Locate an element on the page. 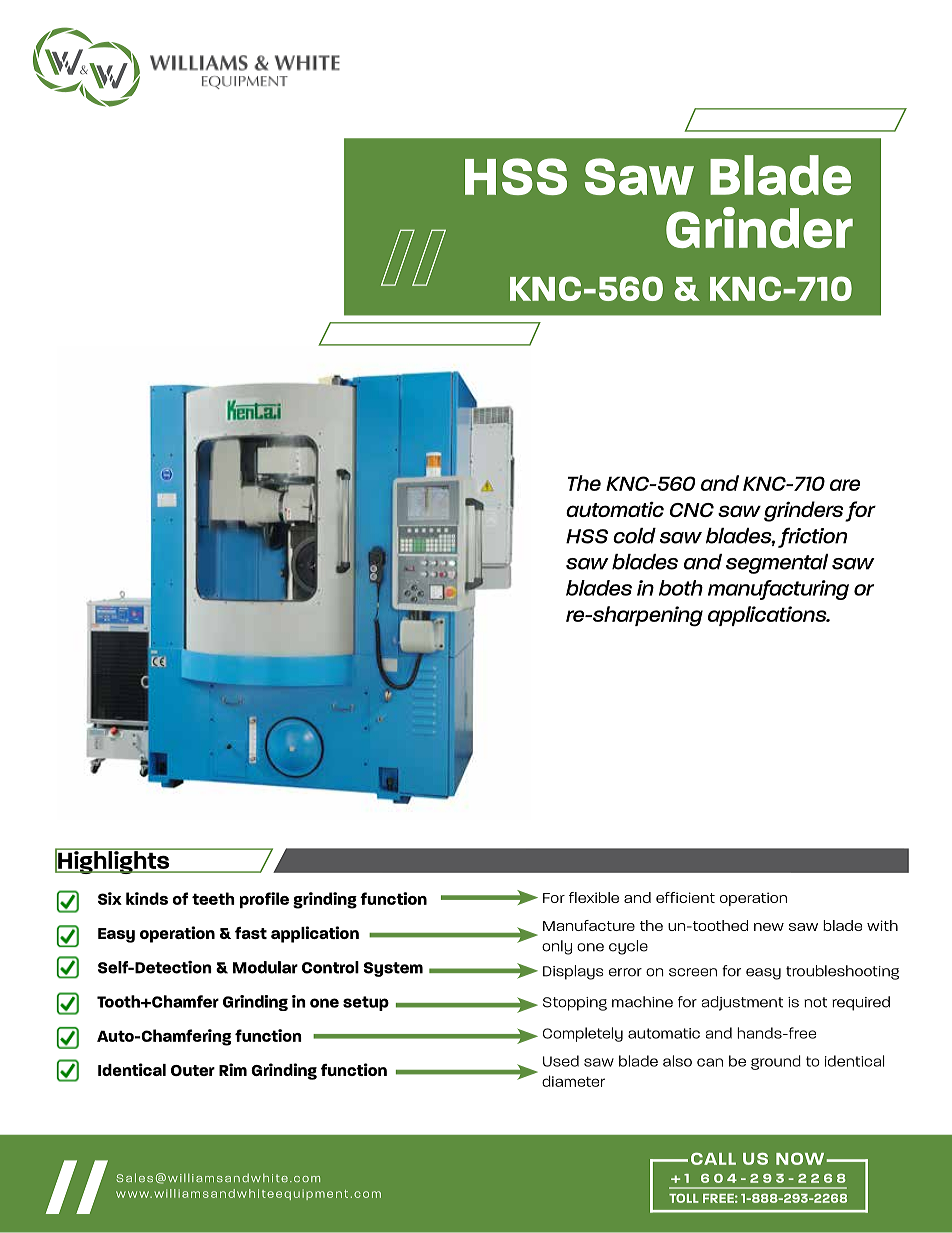 The height and width of the image is (1233, 952). Outer is located at coordinates (193, 1070).
